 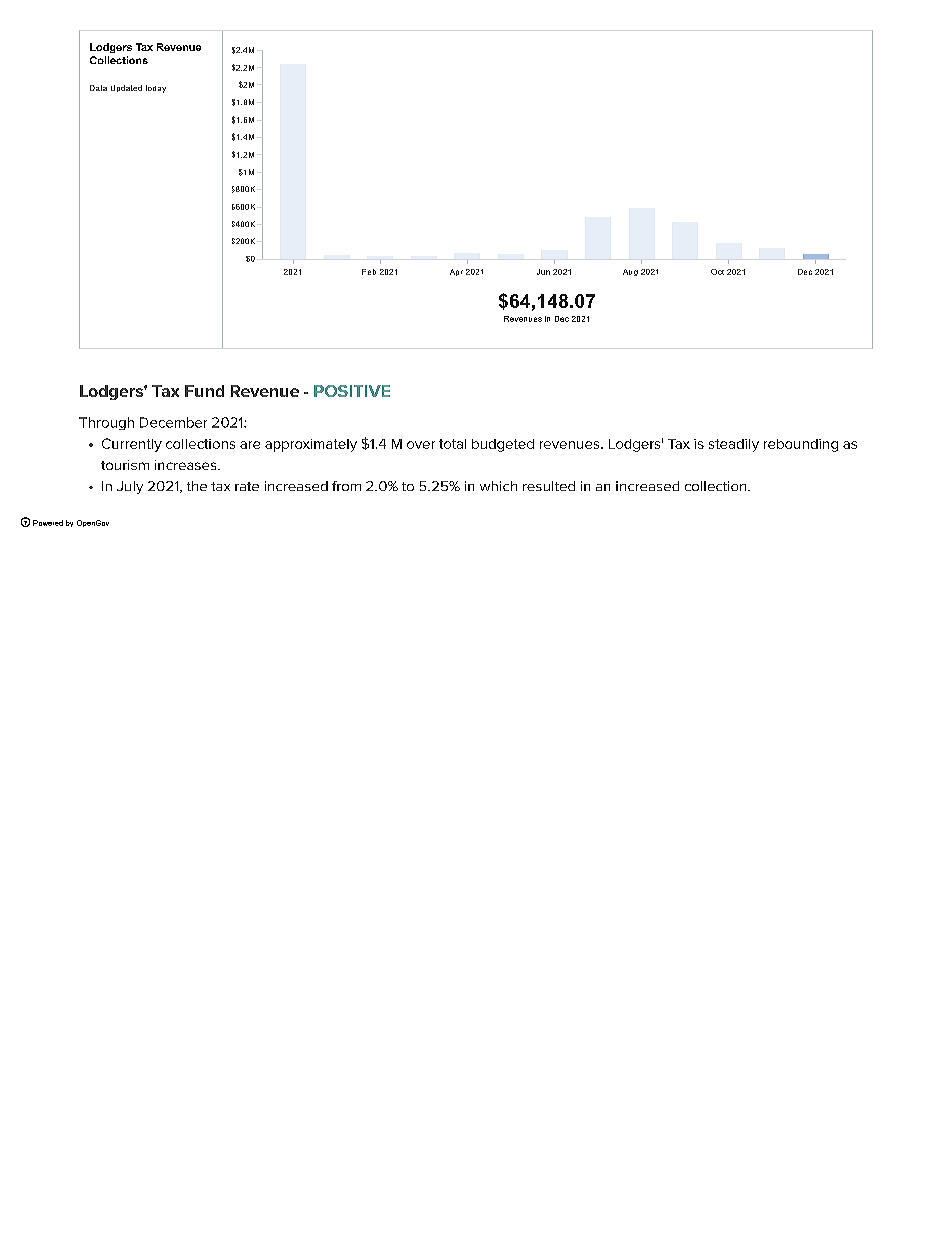 What do you see at coordinates (98, 88) in the image?
I see `Data` at bounding box center [98, 88].
